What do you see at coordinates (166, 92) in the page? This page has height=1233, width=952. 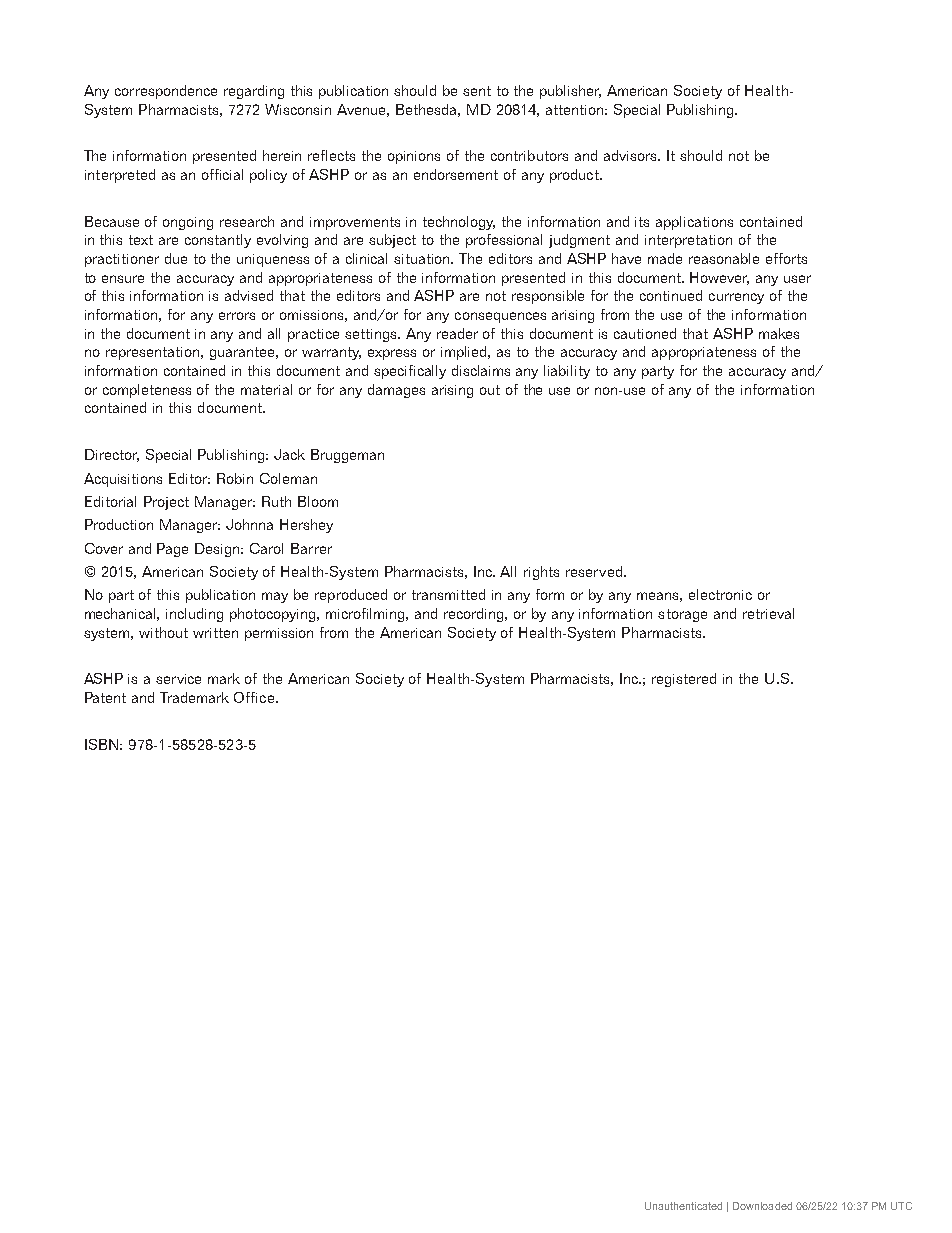 I see `correspondence` at bounding box center [166, 92].
